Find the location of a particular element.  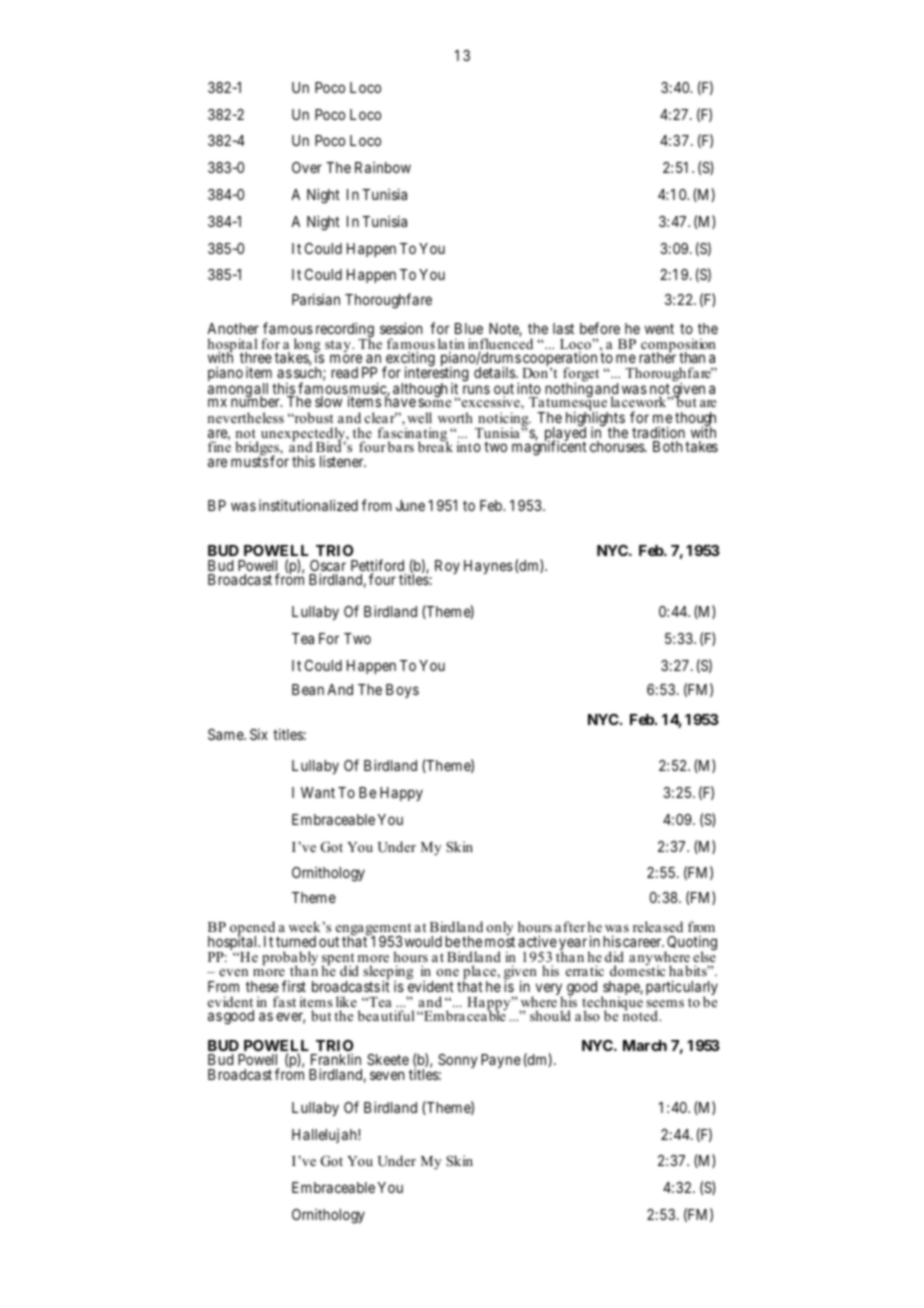

went is located at coordinates (659, 328).
